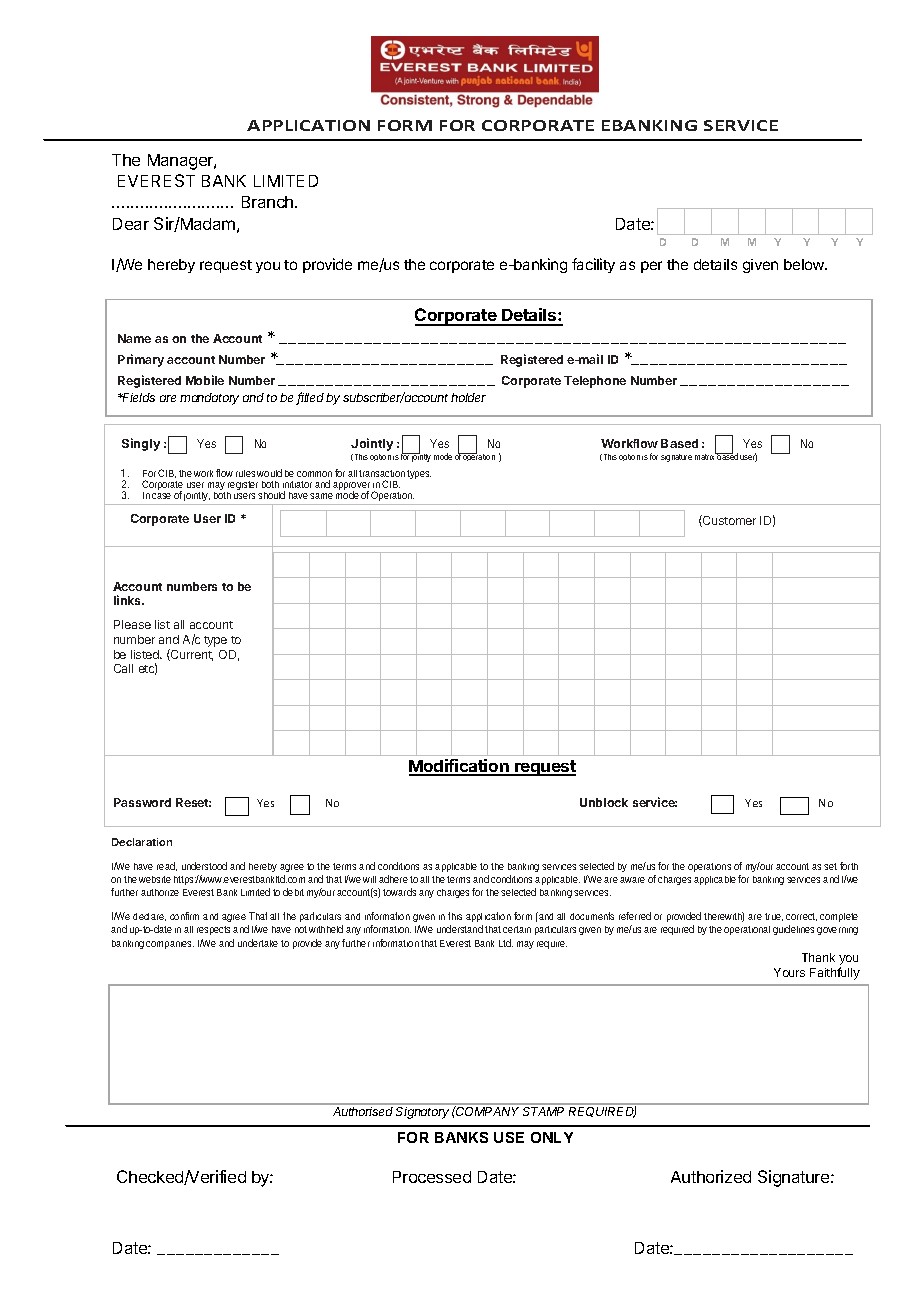  Describe the element at coordinates (789, 972) in the screenshot. I see `Yours` at that location.
